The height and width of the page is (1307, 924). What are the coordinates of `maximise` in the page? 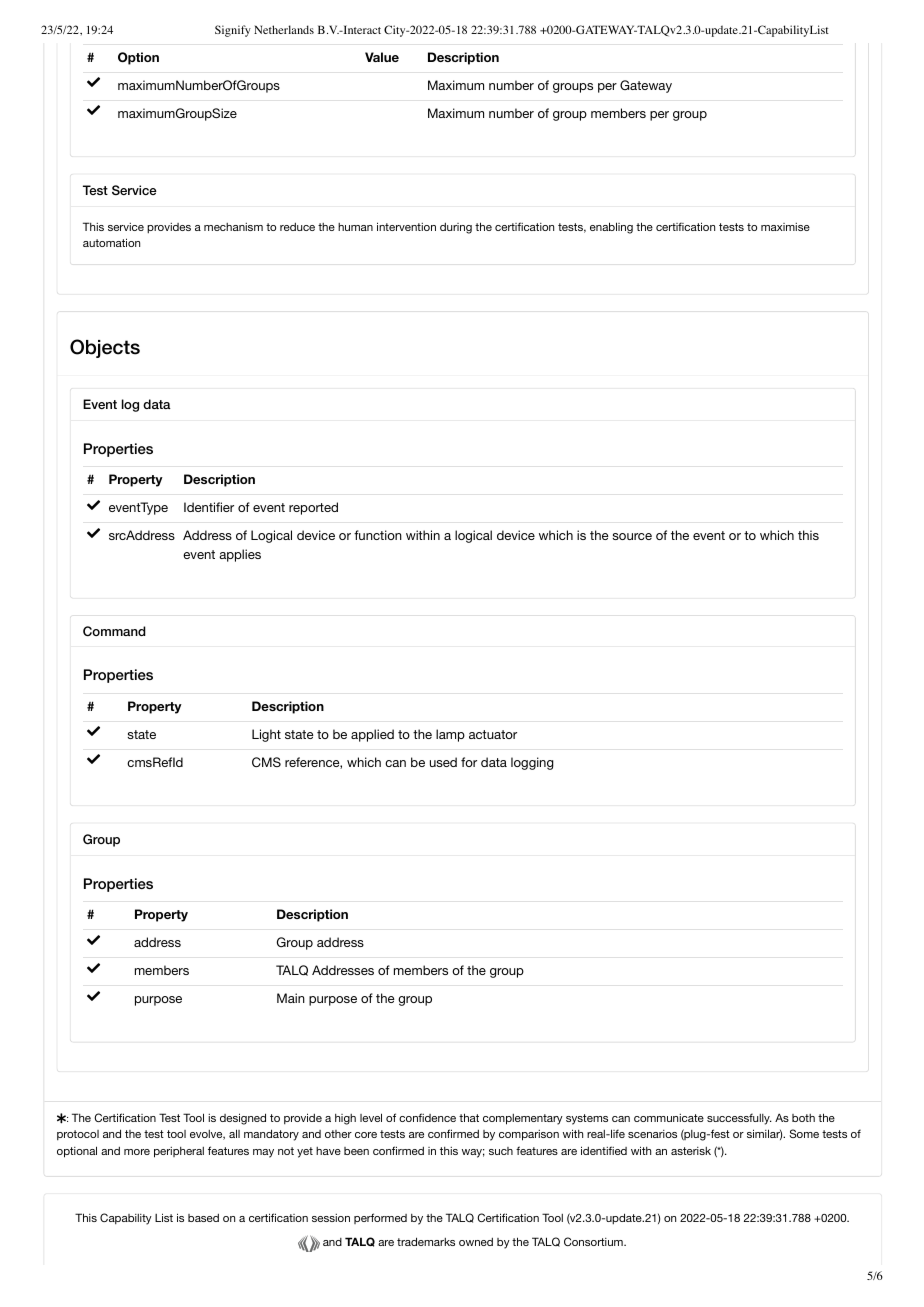 It's located at (785, 227).
